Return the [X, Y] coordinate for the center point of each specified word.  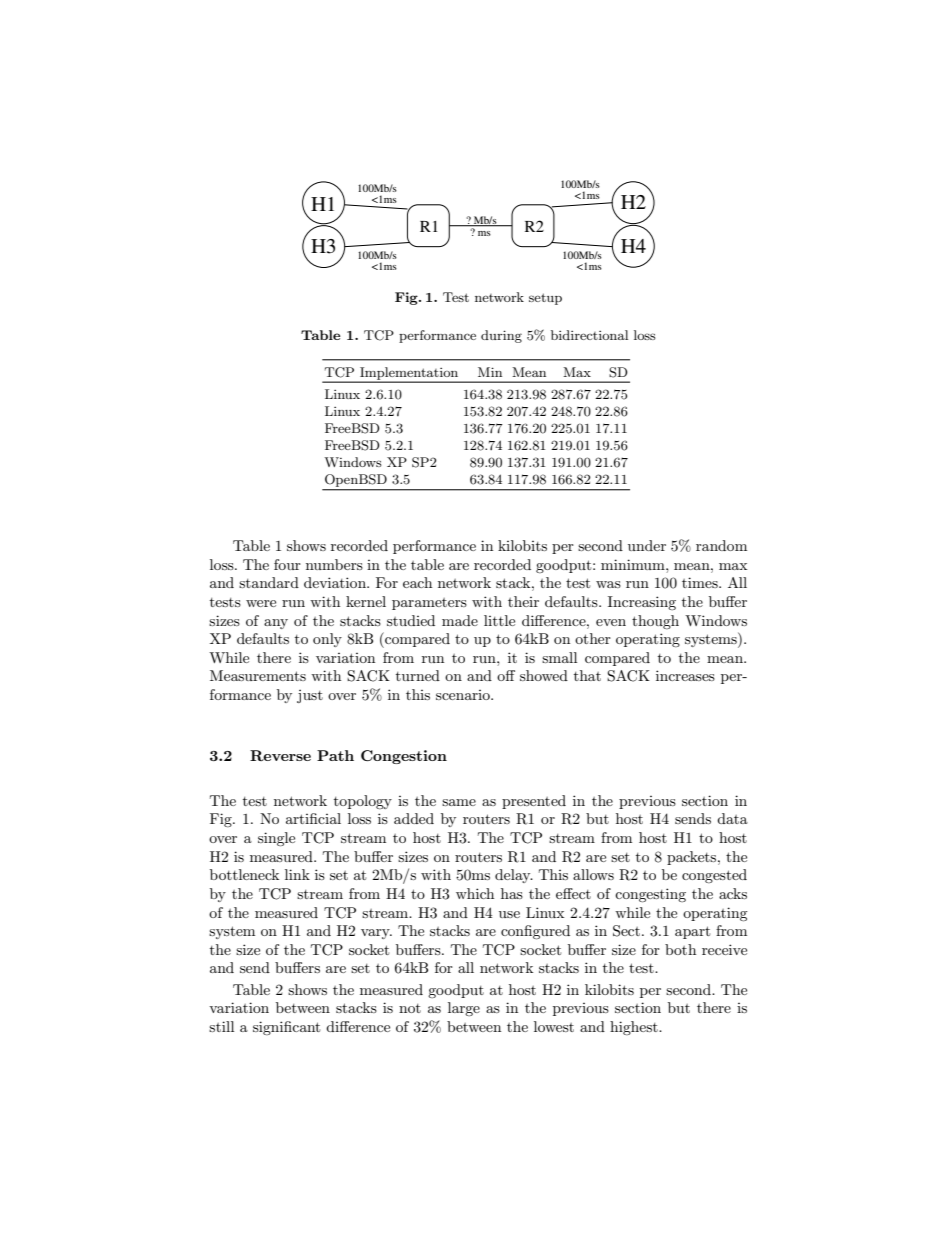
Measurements [258, 675]
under [647, 545]
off [506, 675]
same [459, 802]
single [276, 839]
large [464, 1009]
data [732, 818]
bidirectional [589, 335]
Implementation [409, 374]
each [417, 582]
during [501, 336]
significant [286, 1028]
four [287, 564]
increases [685, 675]
